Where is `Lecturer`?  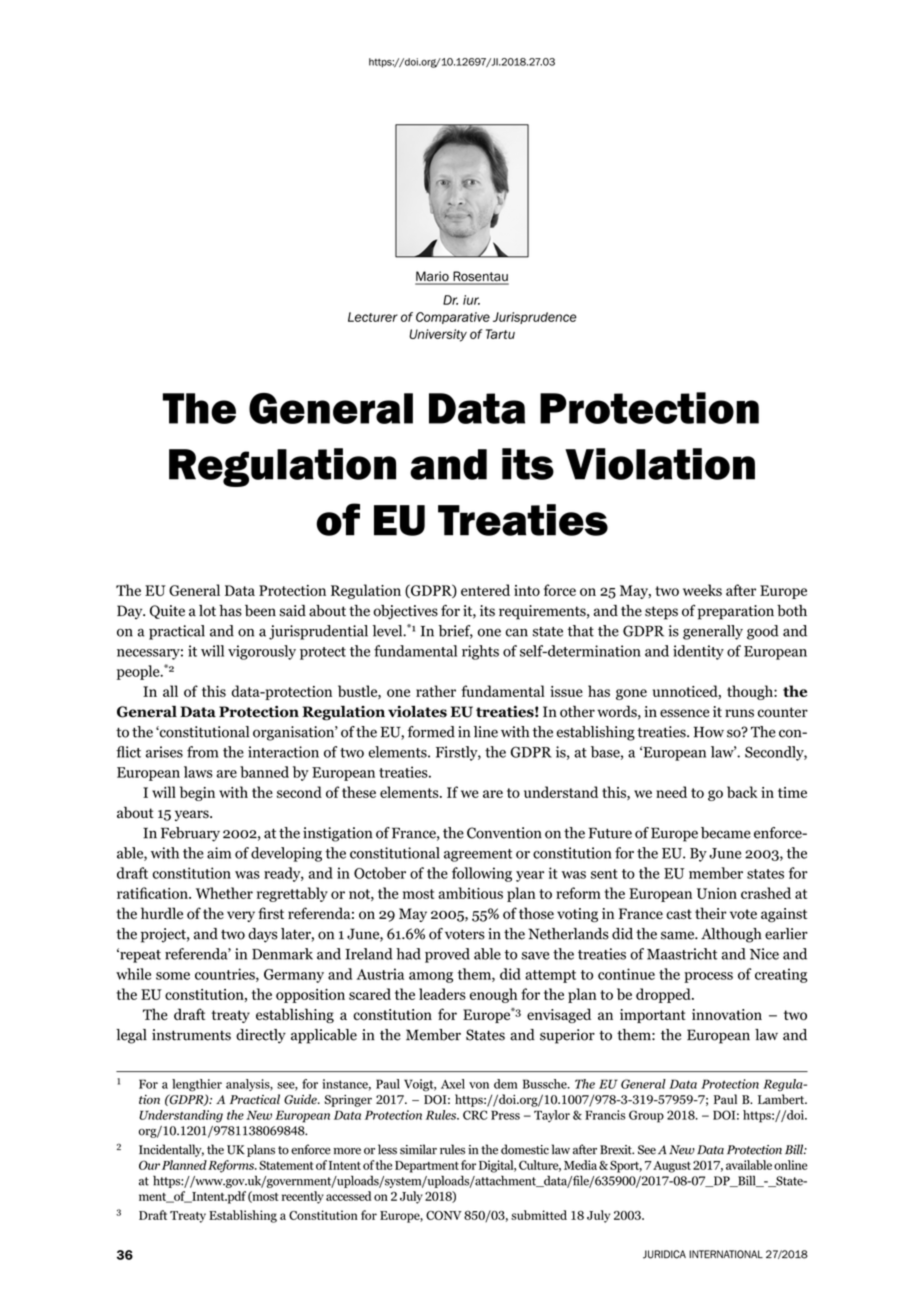 Lecturer is located at coordinates (373, 317).
